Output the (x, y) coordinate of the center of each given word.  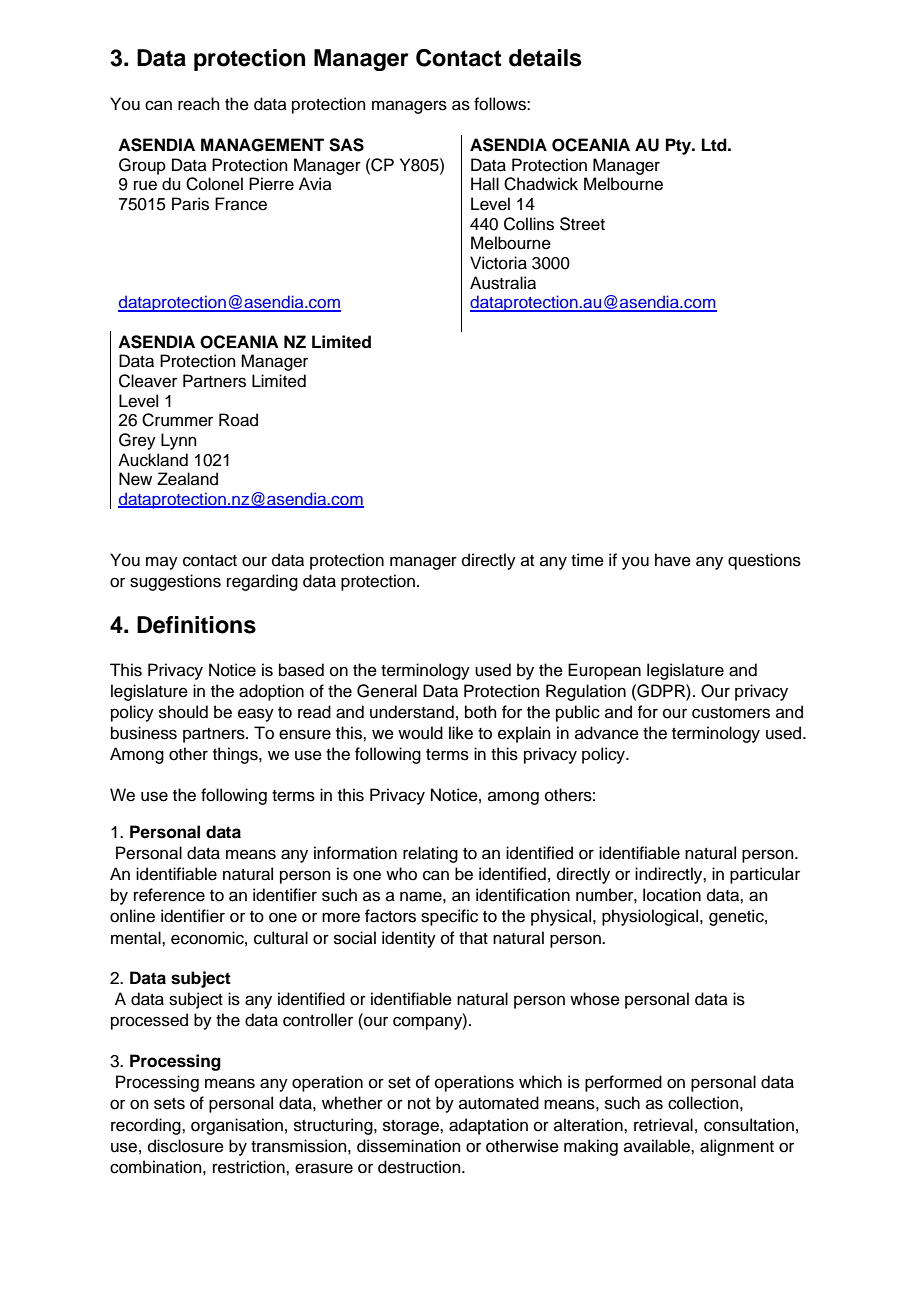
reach (199, 104)
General (387, 691)
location (672, 895)
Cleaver (148, 381)
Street (582, 224)
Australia (503, 283)
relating (430, 854)
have (673, 560)
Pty (680, 146)
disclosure (186, 1146)
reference (169, 895)
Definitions (196, 625)
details (545, 58)
